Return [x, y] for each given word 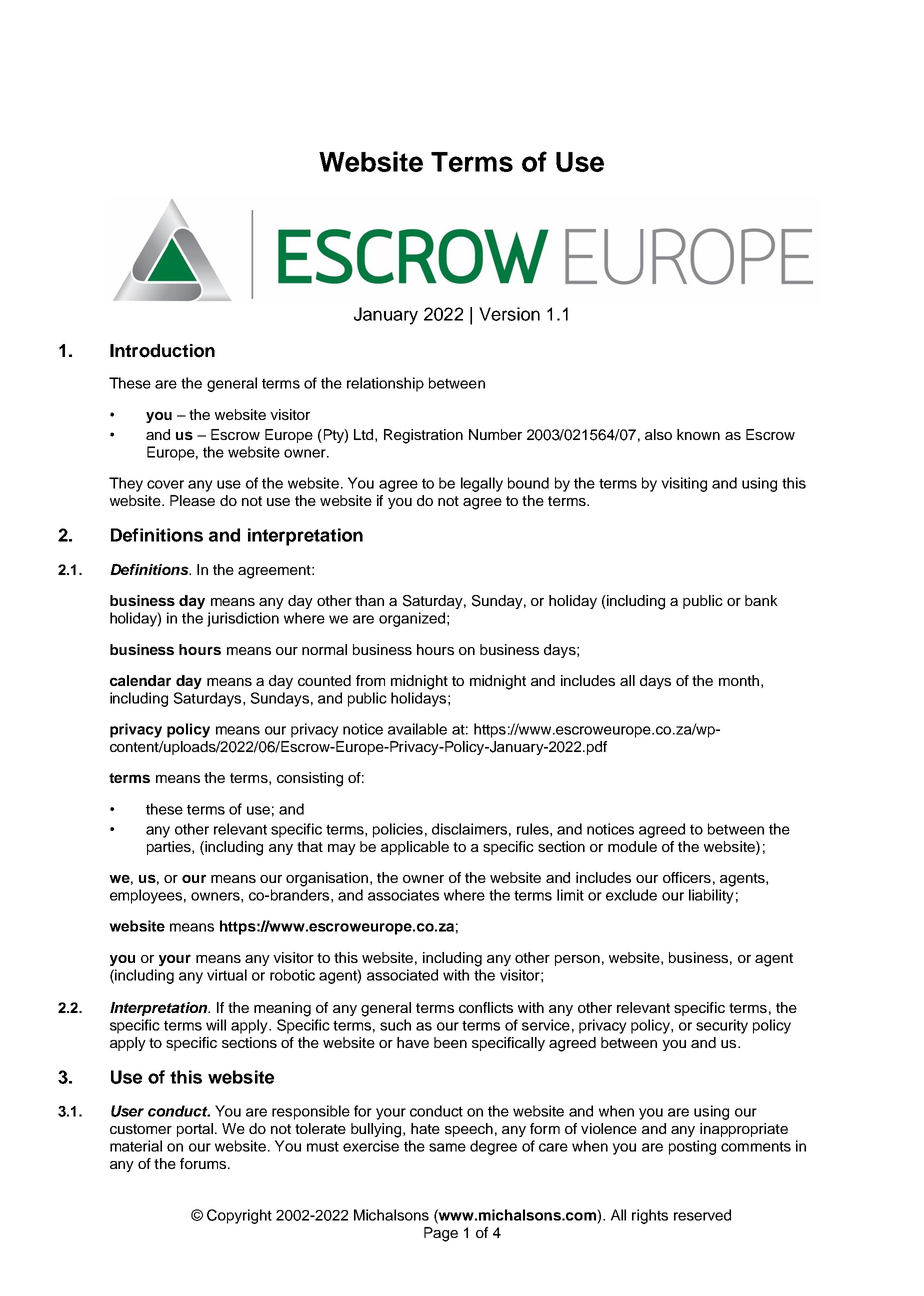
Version [509, 314]
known [698, 434]
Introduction [162, 351]
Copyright [239, 1216]
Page [441, 1234]
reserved [702, 1215]
